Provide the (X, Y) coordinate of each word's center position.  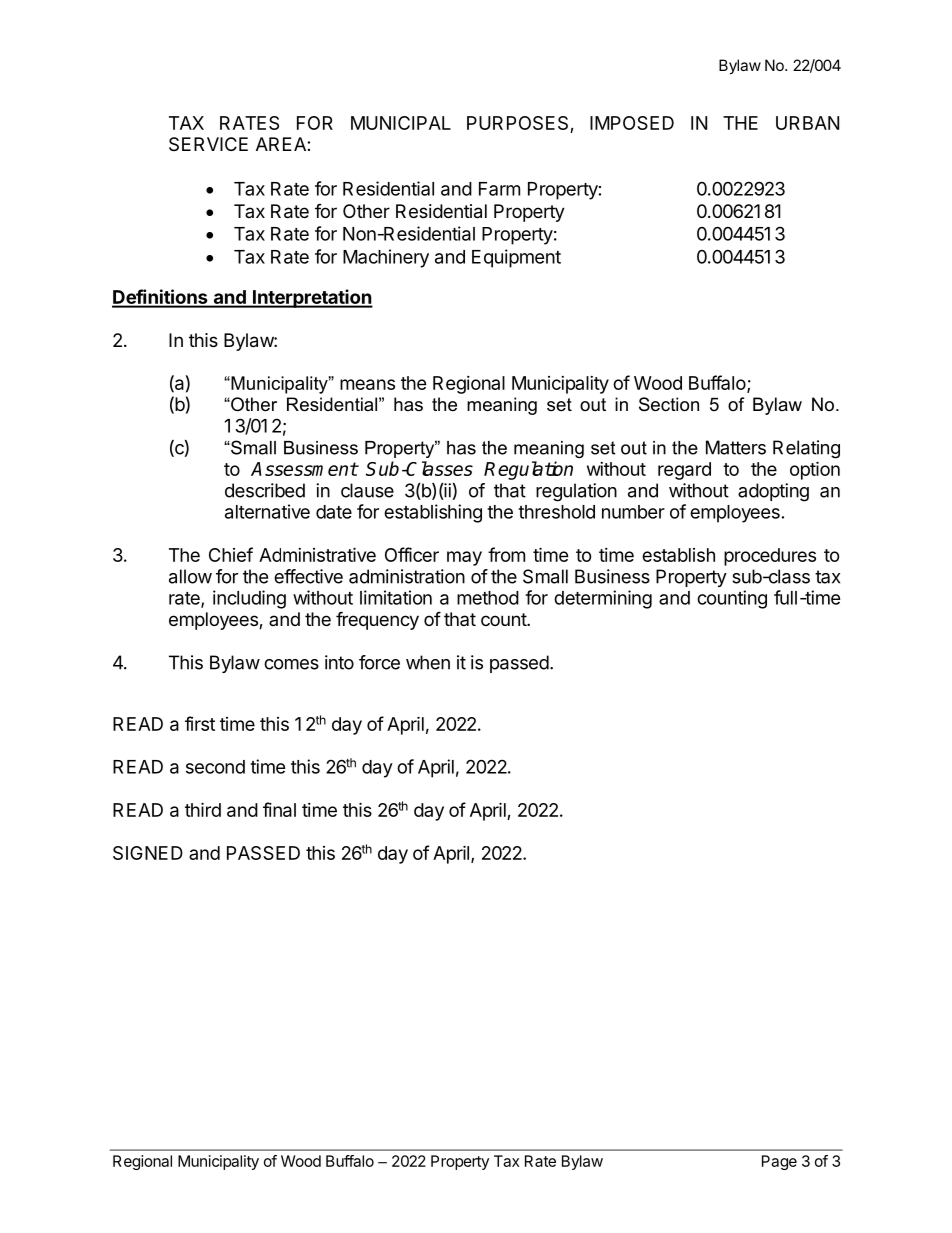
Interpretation (311, 298)
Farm (499, 189)
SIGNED (148, 853)
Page (779, 1162)
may (464, 558)
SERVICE (208, 144)
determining (603, 599)
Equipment (516, 258)
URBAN (807, 123)
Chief (231, 554)
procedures (770, 557)
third (203, 809)
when (428, 662)
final (279, 809)
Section (669, 404)
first (200, 723)
